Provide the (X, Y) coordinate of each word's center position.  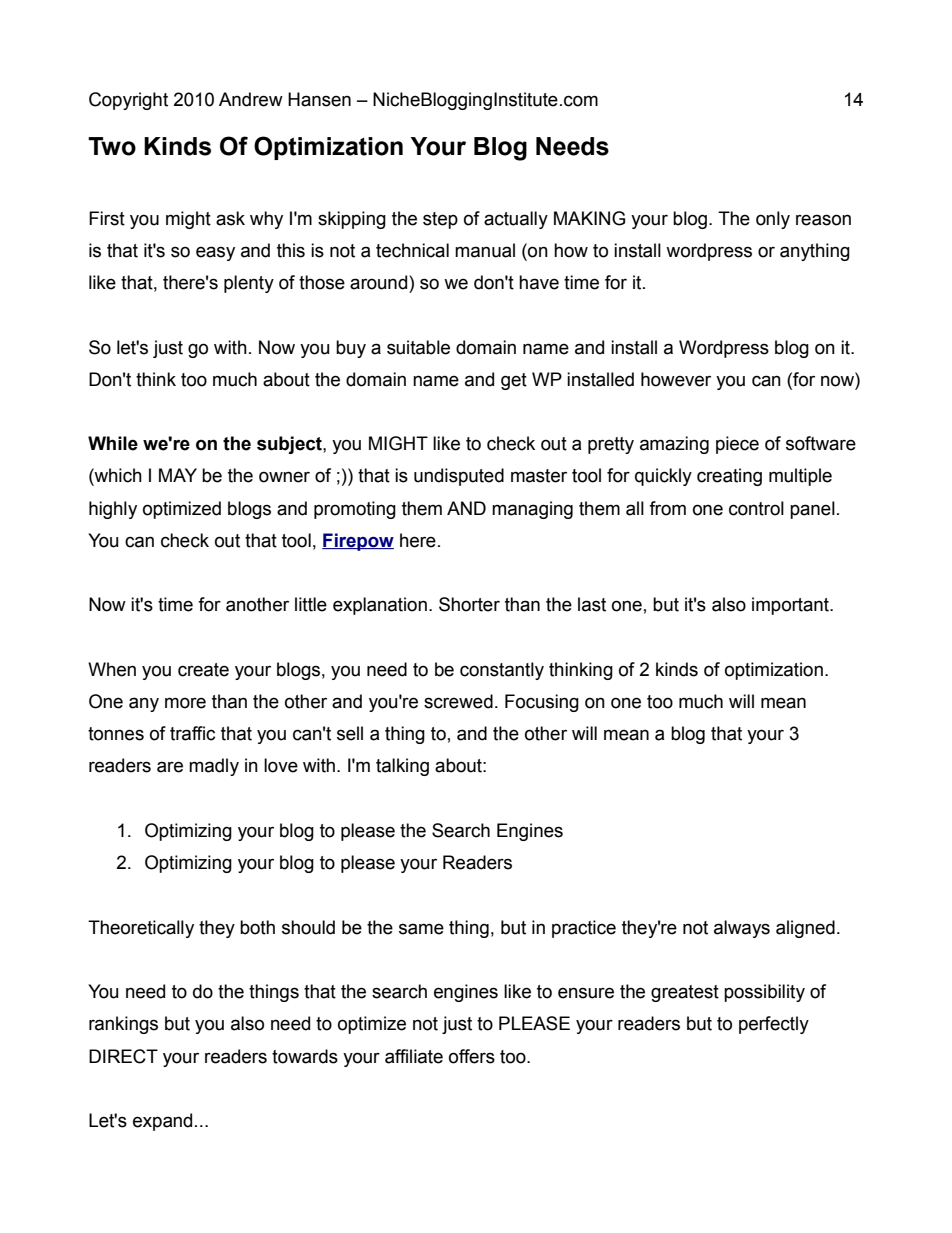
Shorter (469, 604)
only (773, 220)
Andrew (251, 99)
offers (472, 1056)
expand (162, 1122)
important (791, 606)
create (203, 670)
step (440, 220)
